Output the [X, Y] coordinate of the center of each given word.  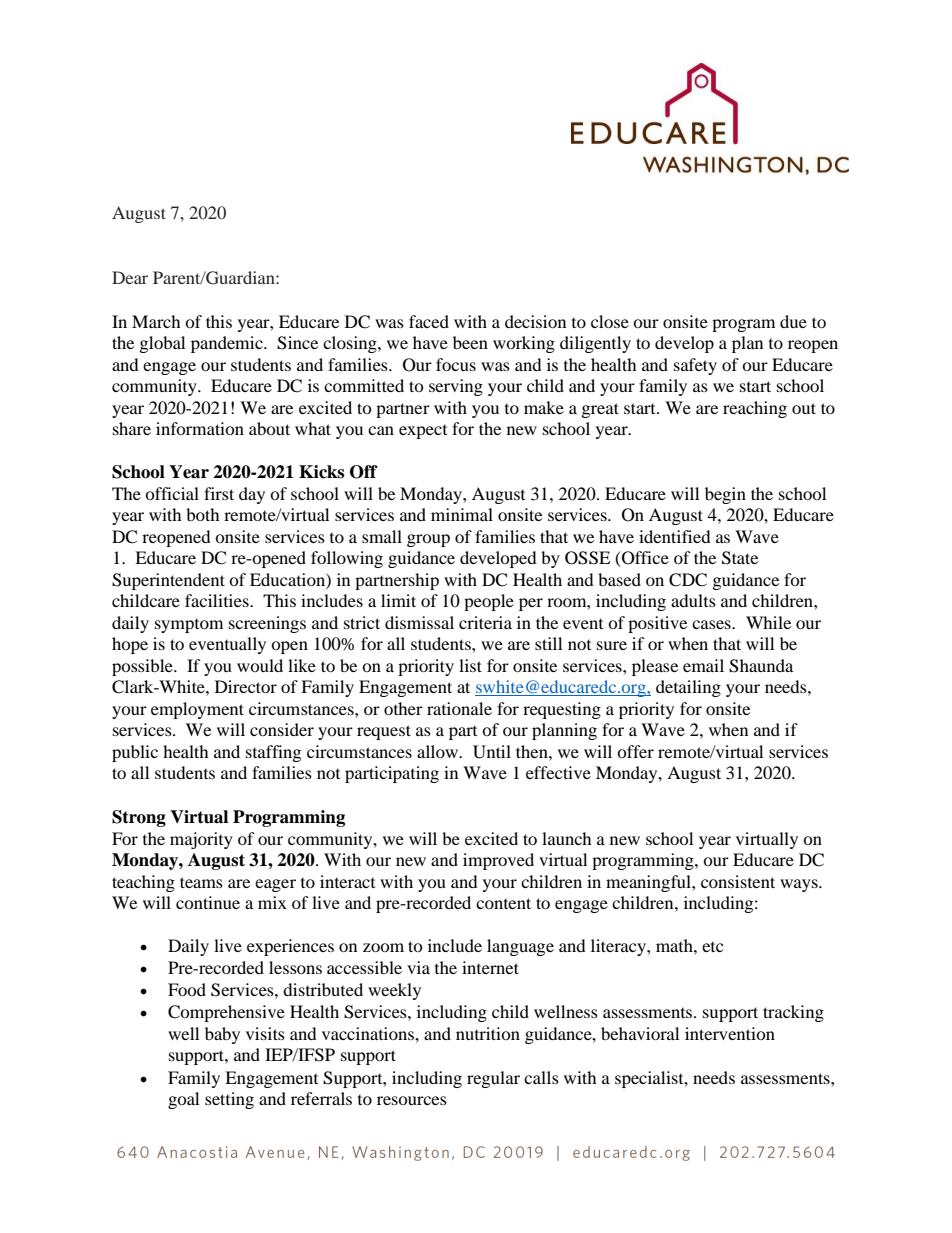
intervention [730, 1033]
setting [229, 1100]
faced [429, 321]
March [156, 321]
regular [493, 1079]
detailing [688, 688]
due [793, 321]
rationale [459, 708]
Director [246, 686]
